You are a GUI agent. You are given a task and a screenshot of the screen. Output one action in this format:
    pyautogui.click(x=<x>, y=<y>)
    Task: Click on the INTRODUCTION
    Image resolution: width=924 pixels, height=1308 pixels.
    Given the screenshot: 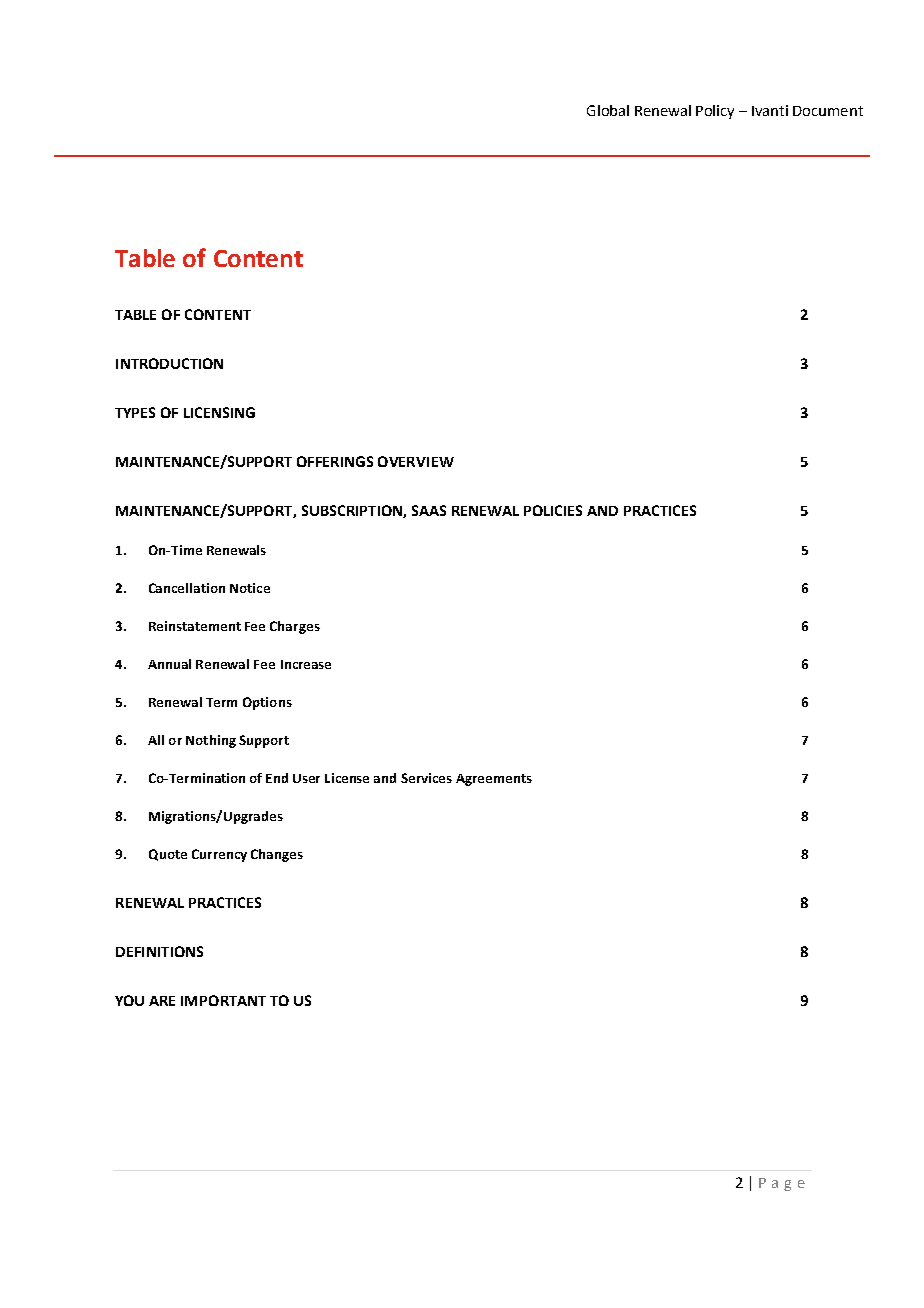 What is the action you would take?
    pyautogui.click(x=169, y=363)
